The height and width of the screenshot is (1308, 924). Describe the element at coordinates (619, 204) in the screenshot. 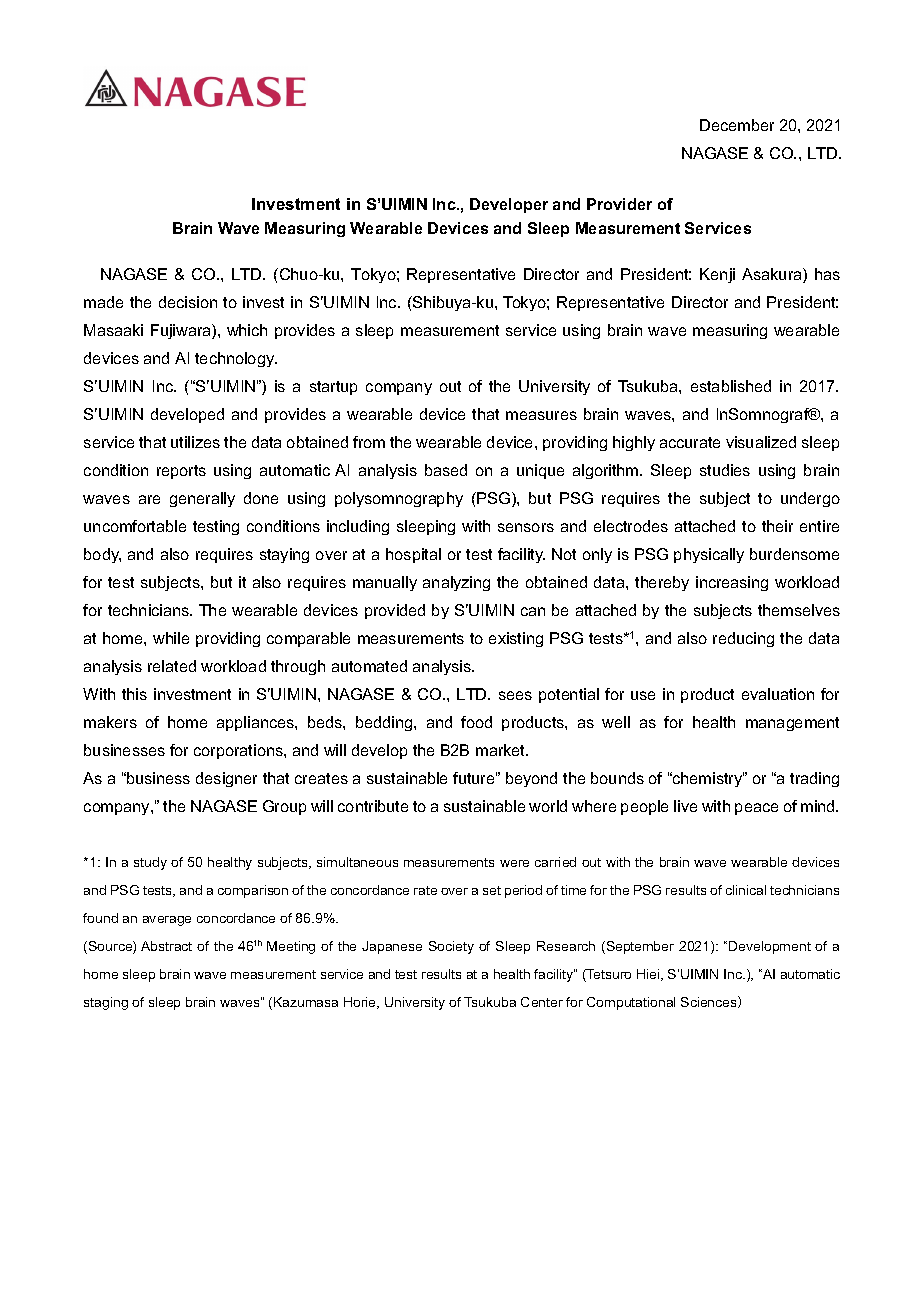

I see `Provider` at that location.
